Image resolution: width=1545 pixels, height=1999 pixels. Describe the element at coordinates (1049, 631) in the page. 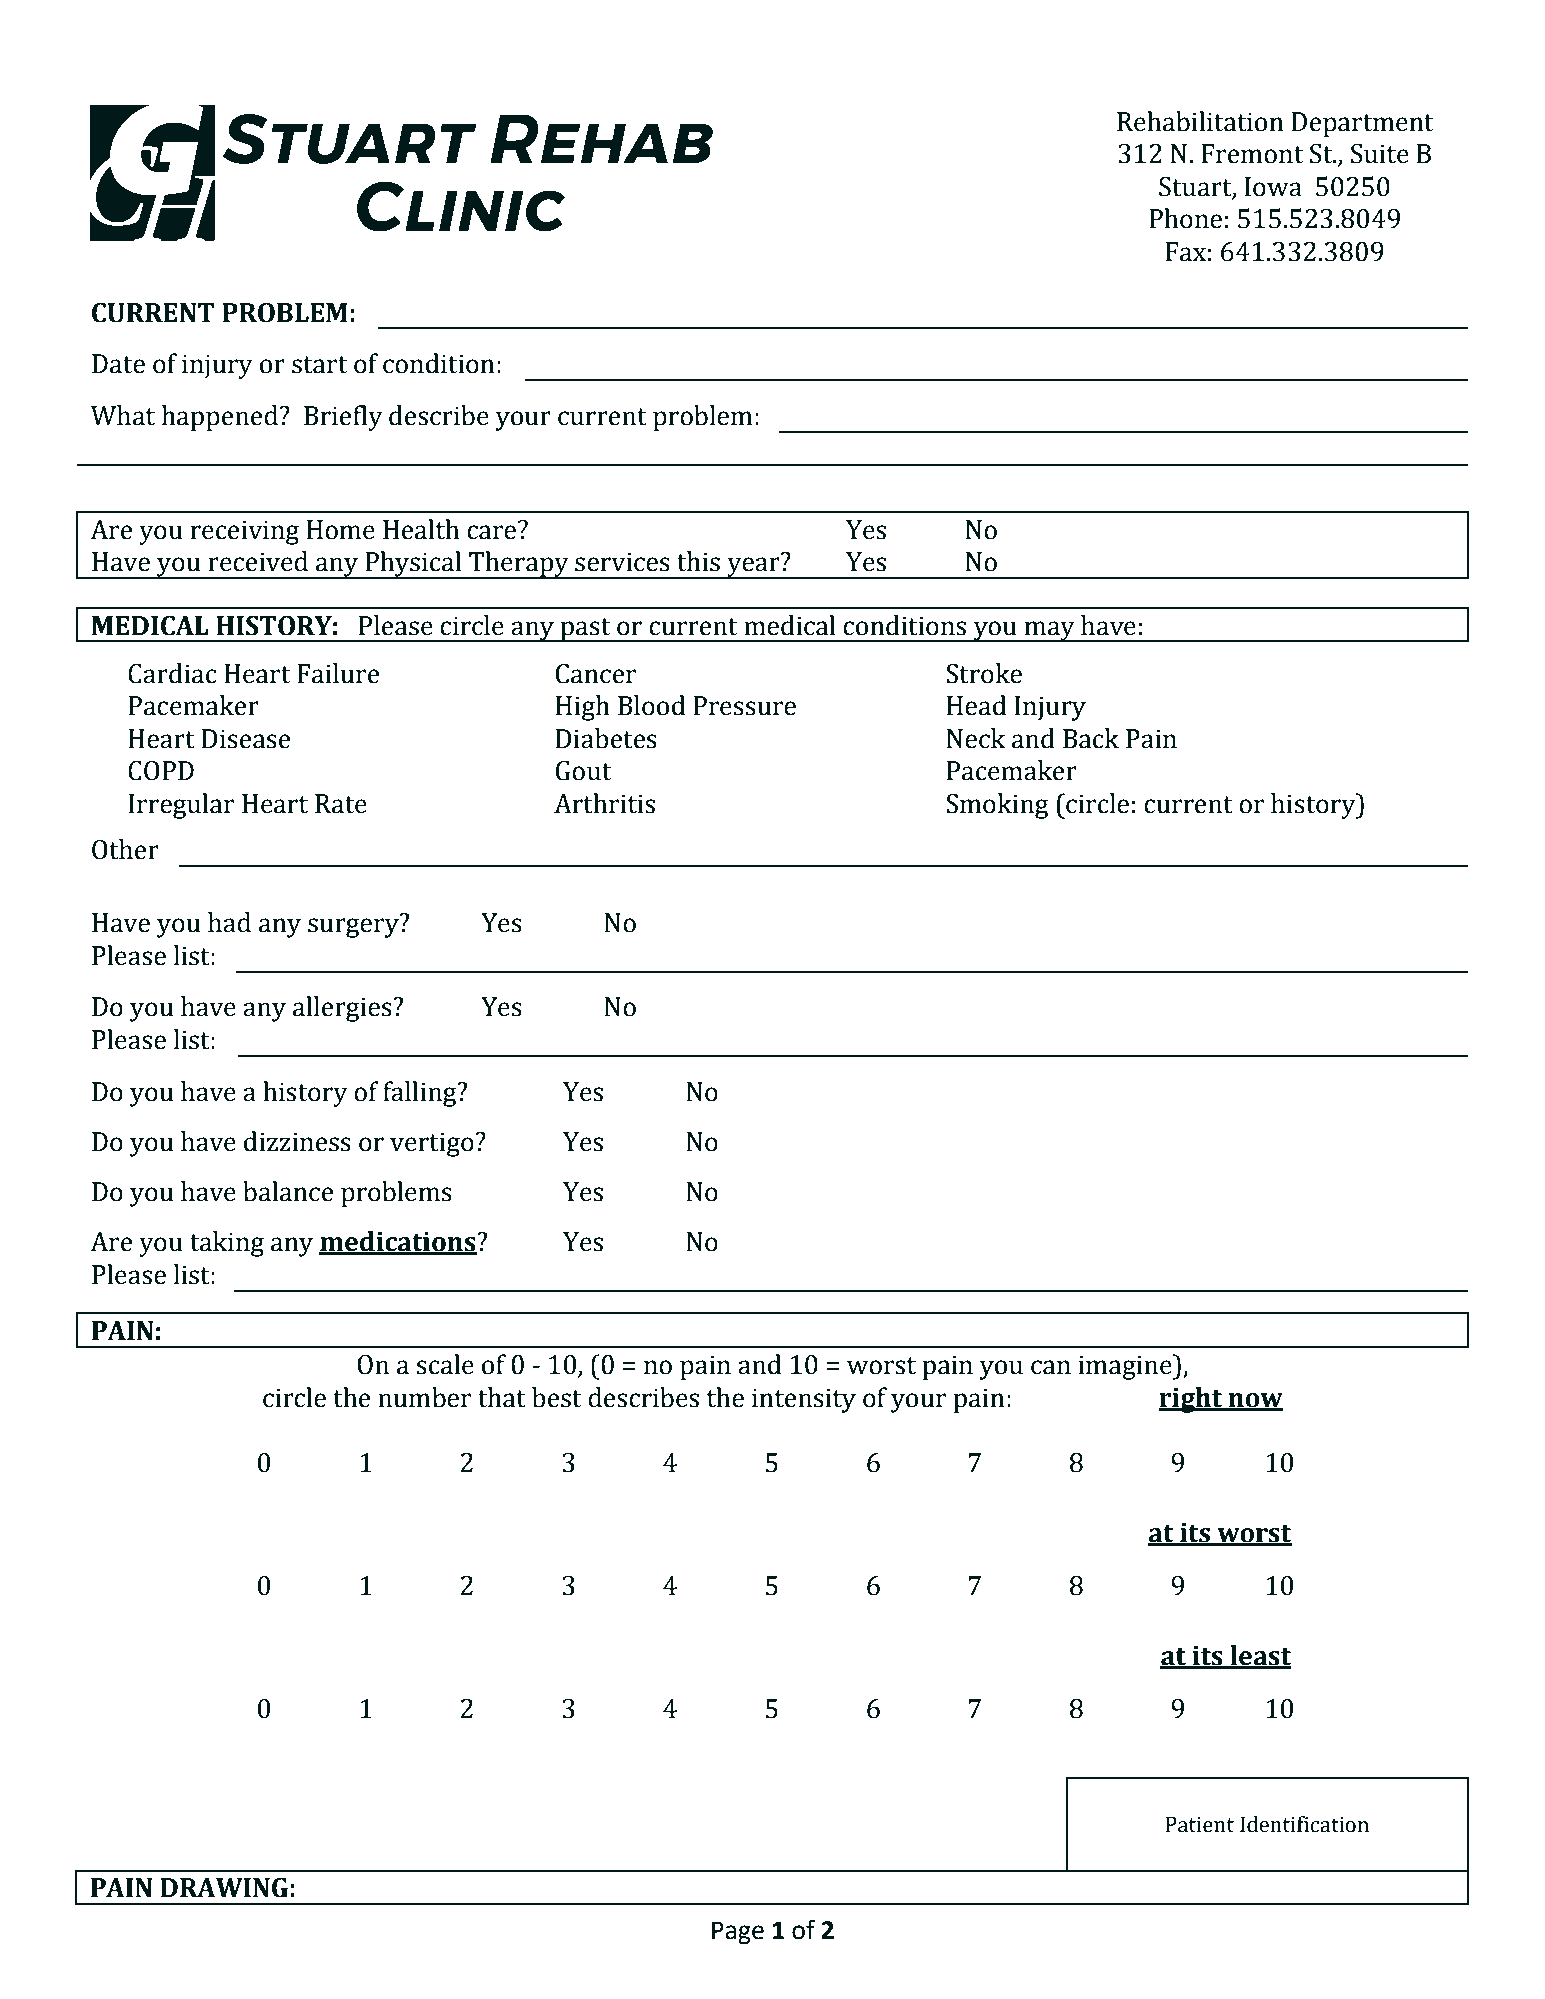

I see `may` at that location.
